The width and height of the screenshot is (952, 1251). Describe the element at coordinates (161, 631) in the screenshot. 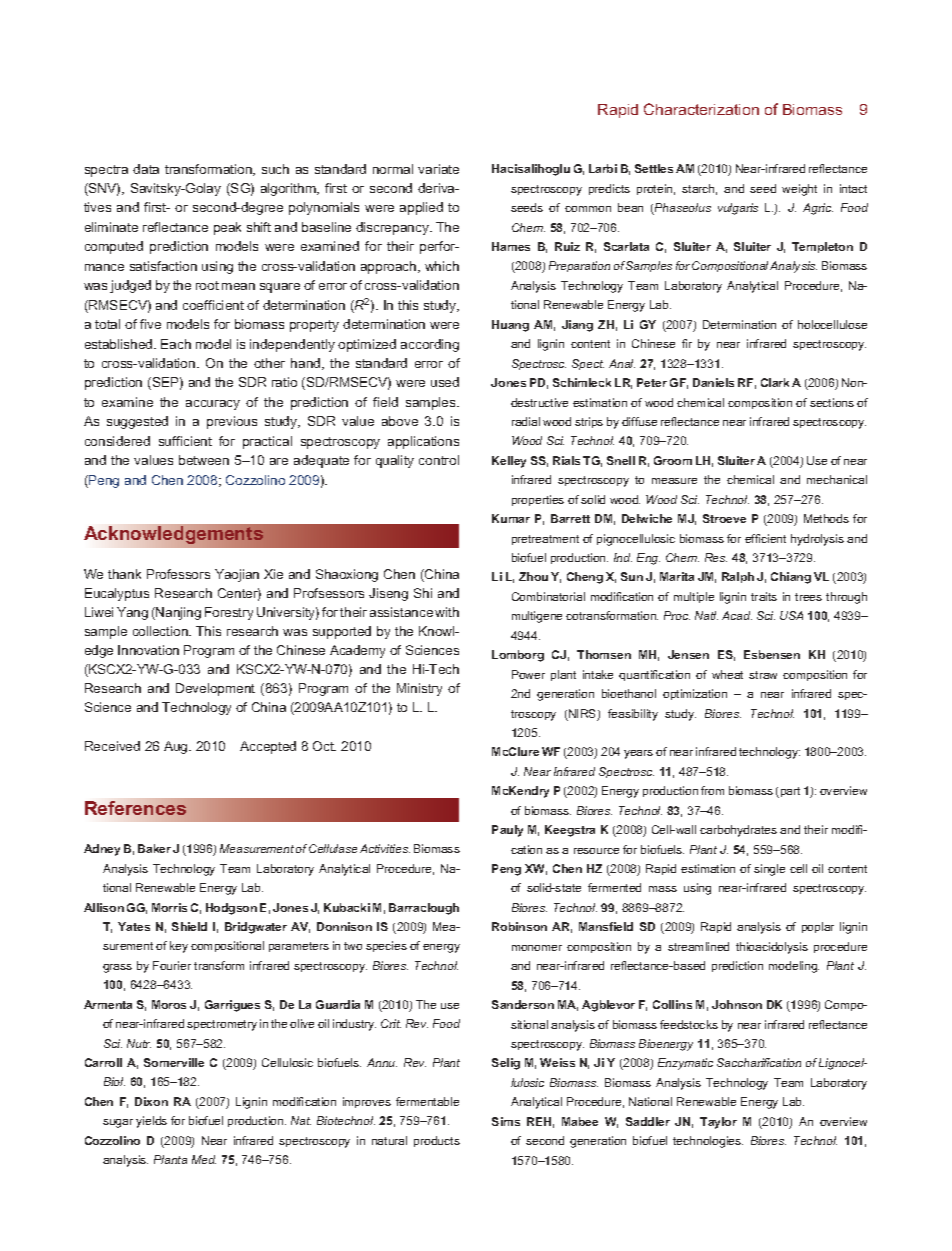

I see `collection` at that location.
